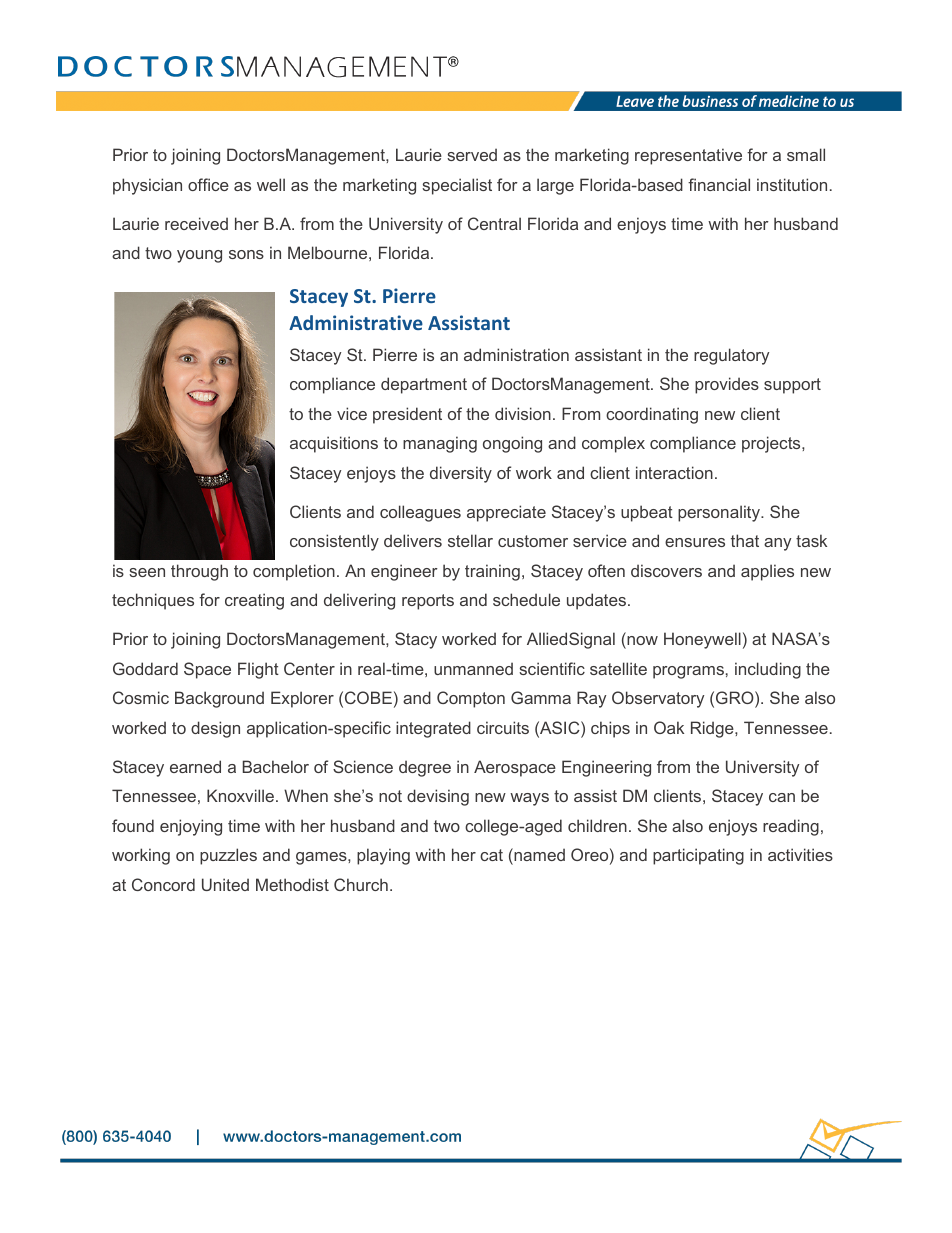 This screenshot has width=952, height=1233. What do you see at coordinates (719, 184) in the screenshot?
I see `financial` at bounding box center [719, 184].
